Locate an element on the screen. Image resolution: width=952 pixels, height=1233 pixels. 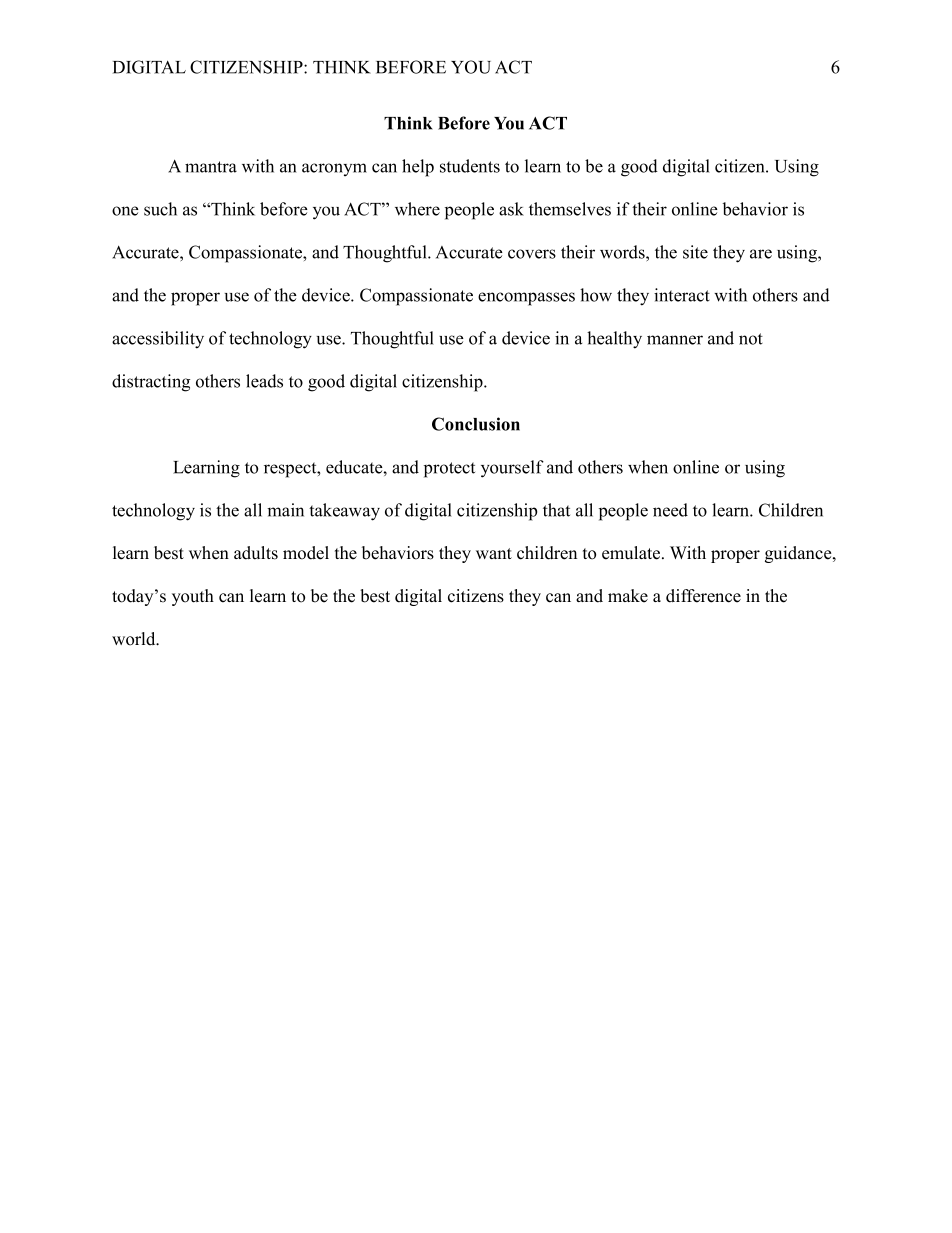
encompasses is located at coordinates (526, 299).
